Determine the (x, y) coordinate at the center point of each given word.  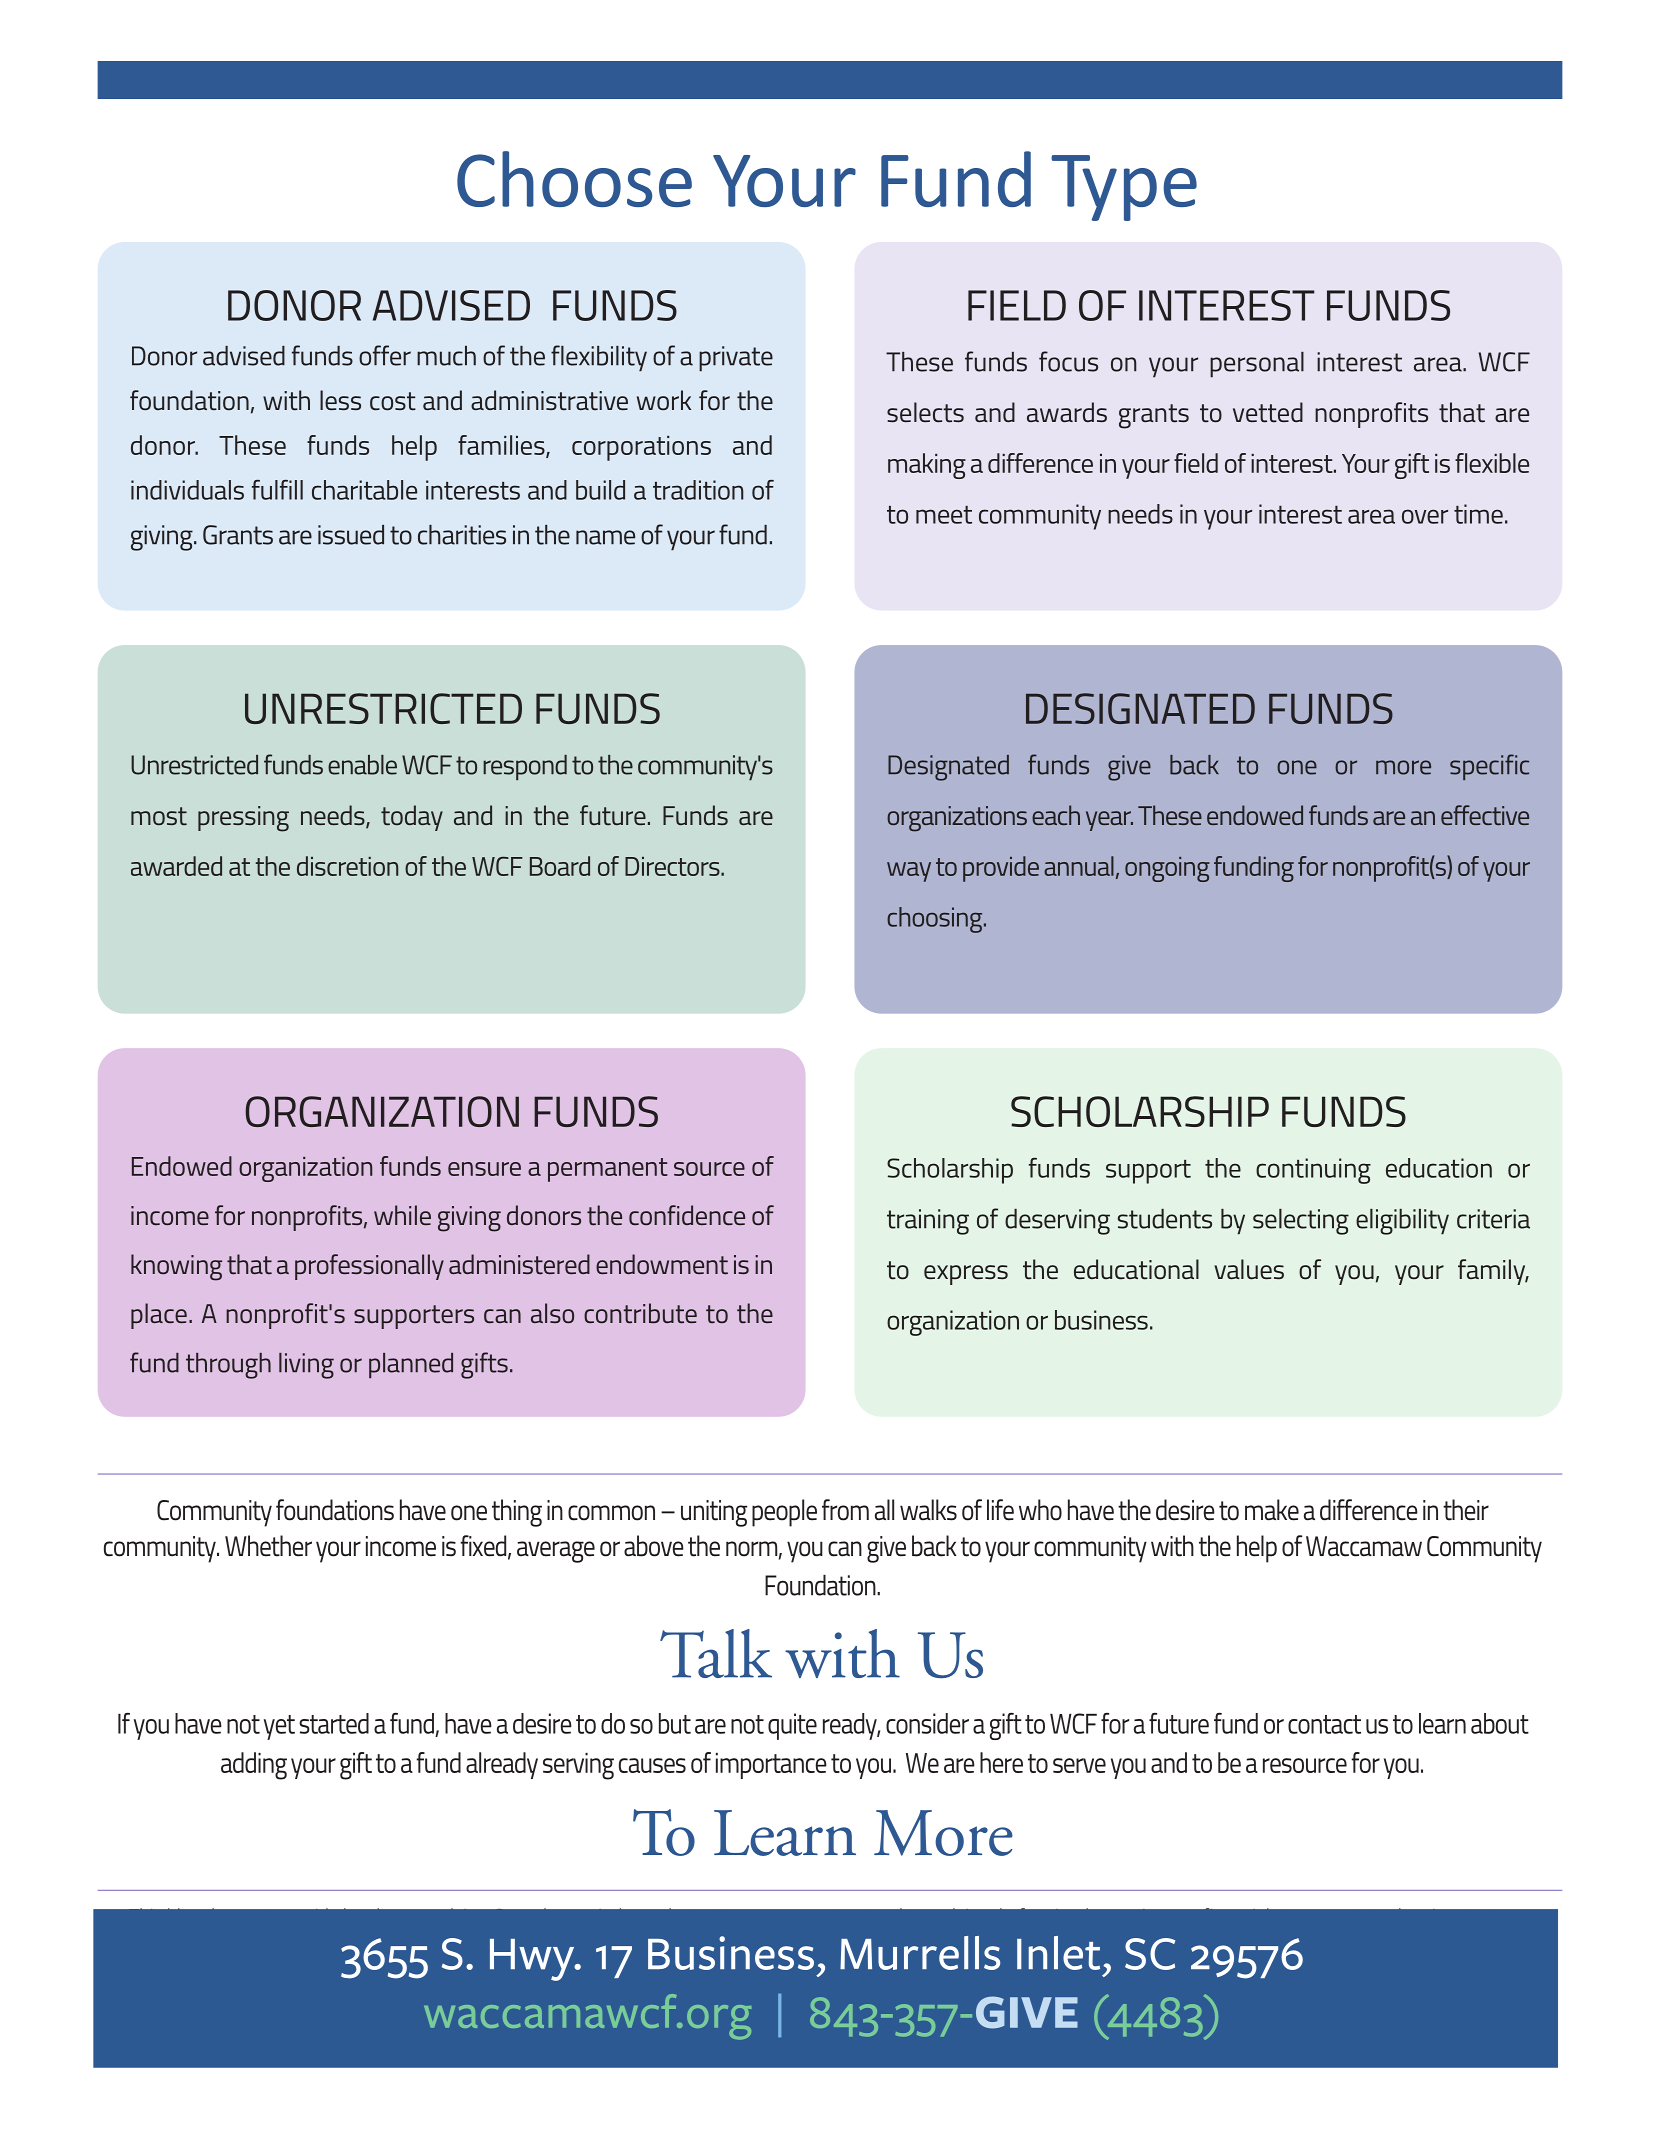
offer (385, 355)
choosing (936, 920)
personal (1257, 365)
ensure (484, 1169)
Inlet (1058, 1953)
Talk (716, 1653)
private (736, 359)
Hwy (533, 1960)
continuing (1313, 1171)
